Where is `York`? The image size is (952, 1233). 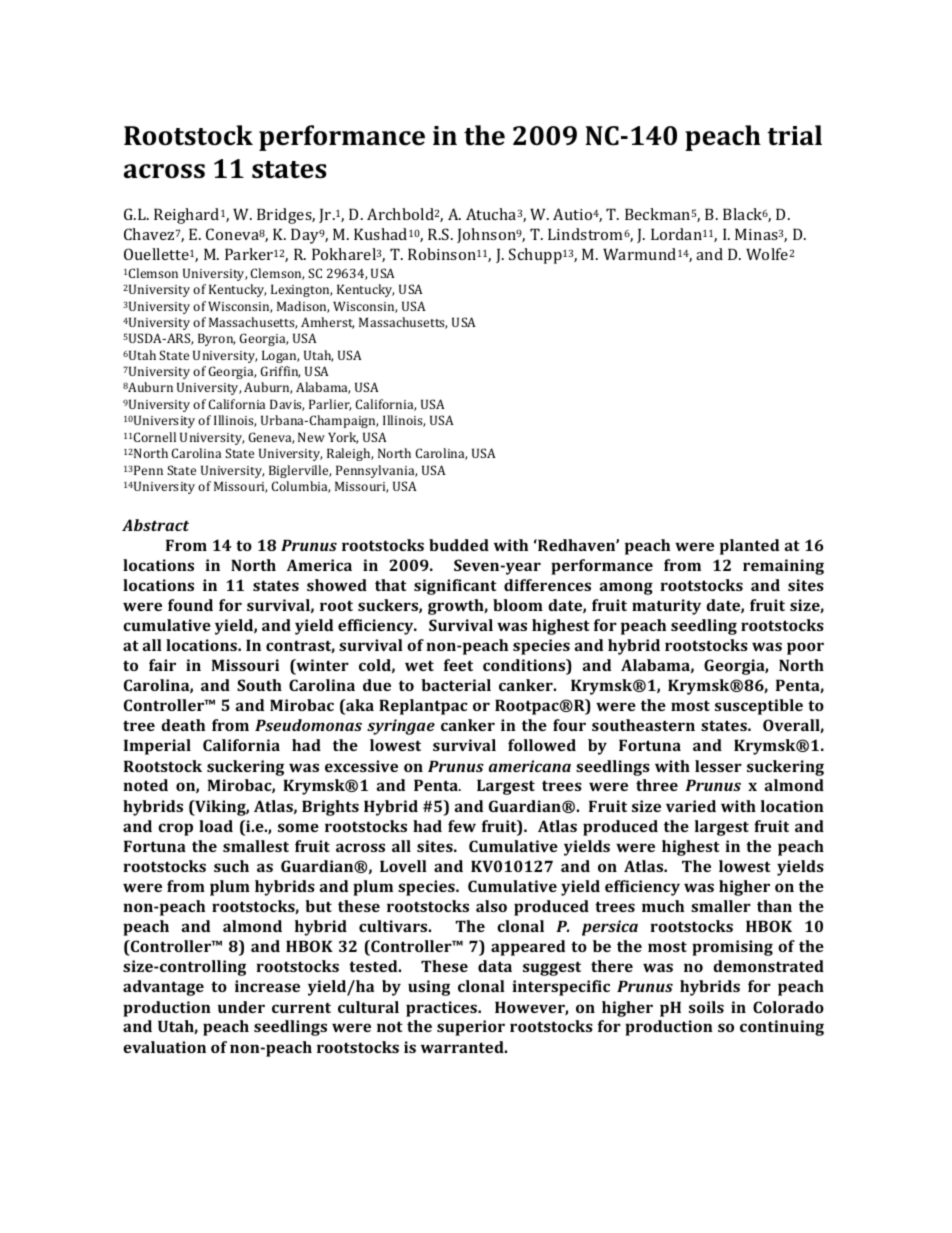
York is located at coordinates (343, 438).
